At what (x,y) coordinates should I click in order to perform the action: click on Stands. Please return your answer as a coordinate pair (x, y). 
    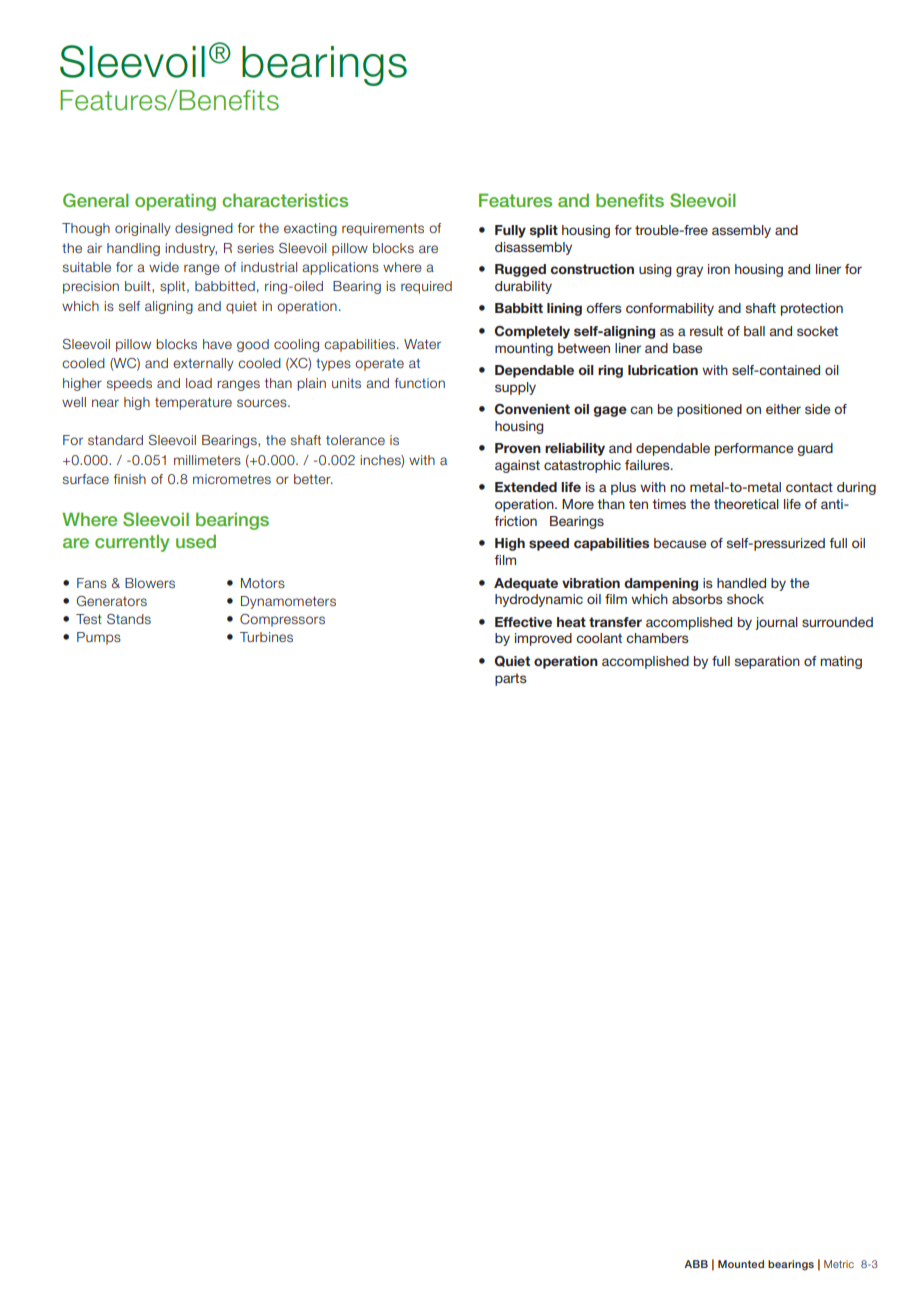
    Looking at the image, I should click on (129, 619).
